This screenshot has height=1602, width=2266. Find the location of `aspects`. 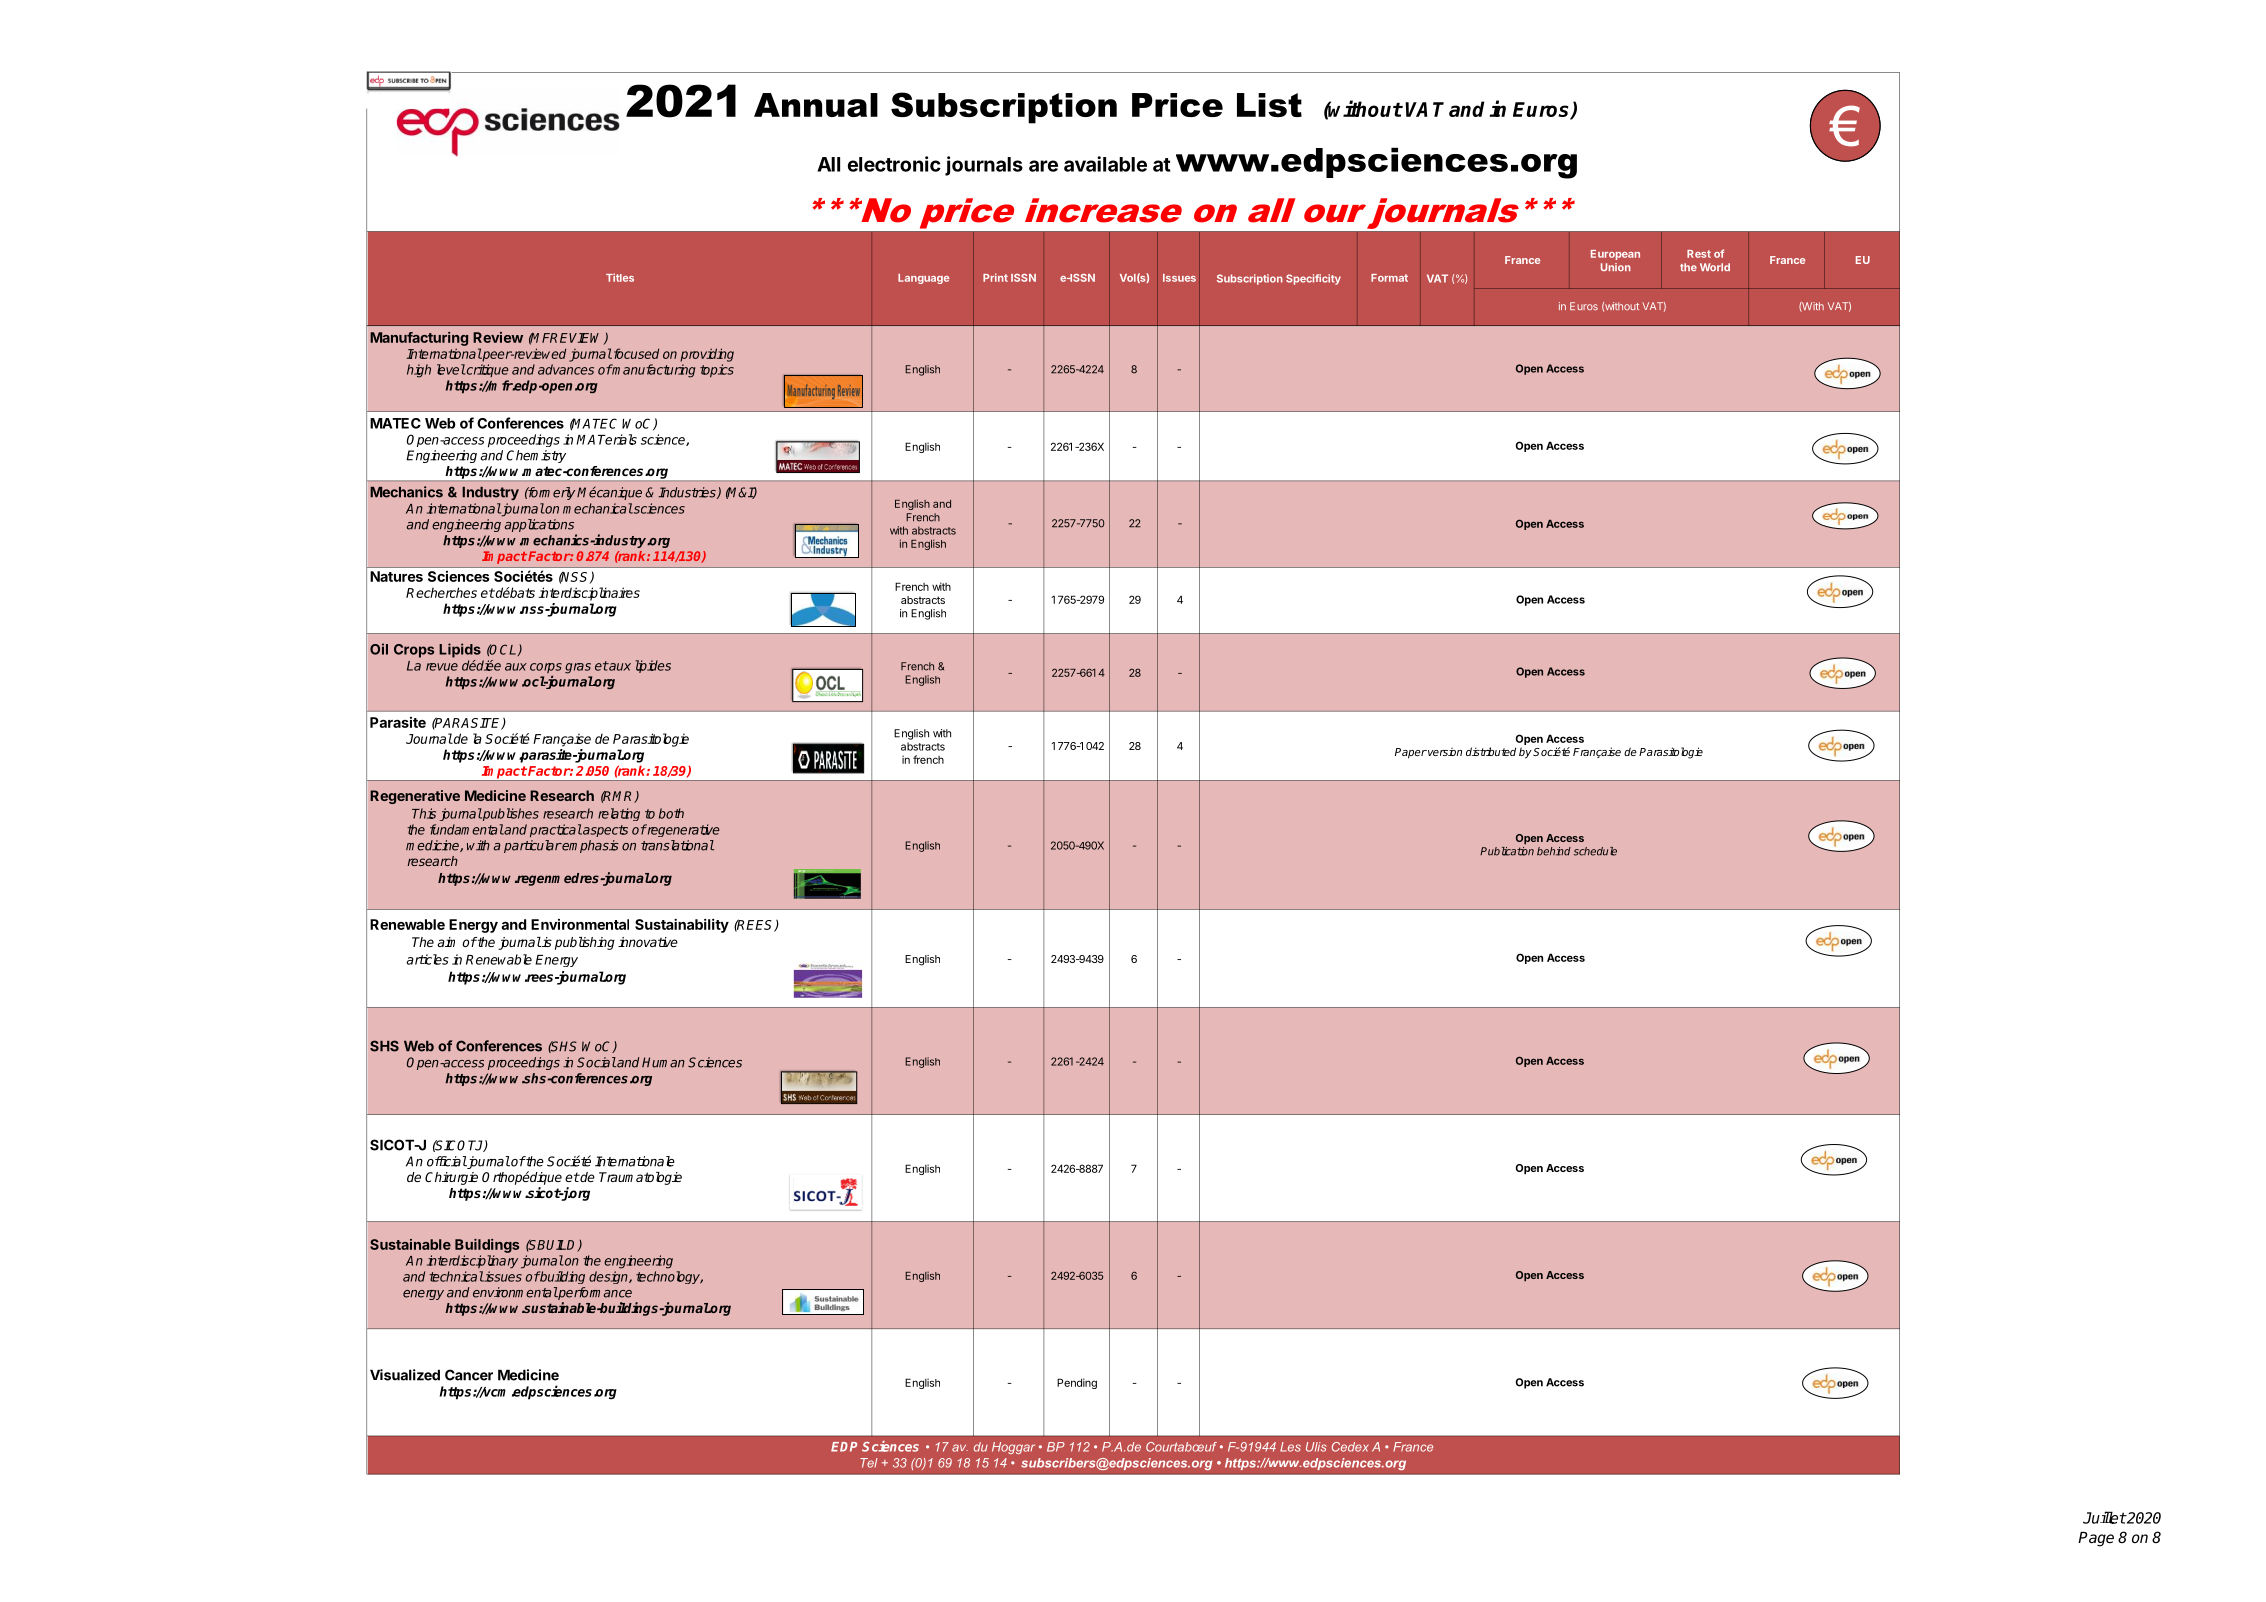

aspects is located at coordinates (604, 831).
